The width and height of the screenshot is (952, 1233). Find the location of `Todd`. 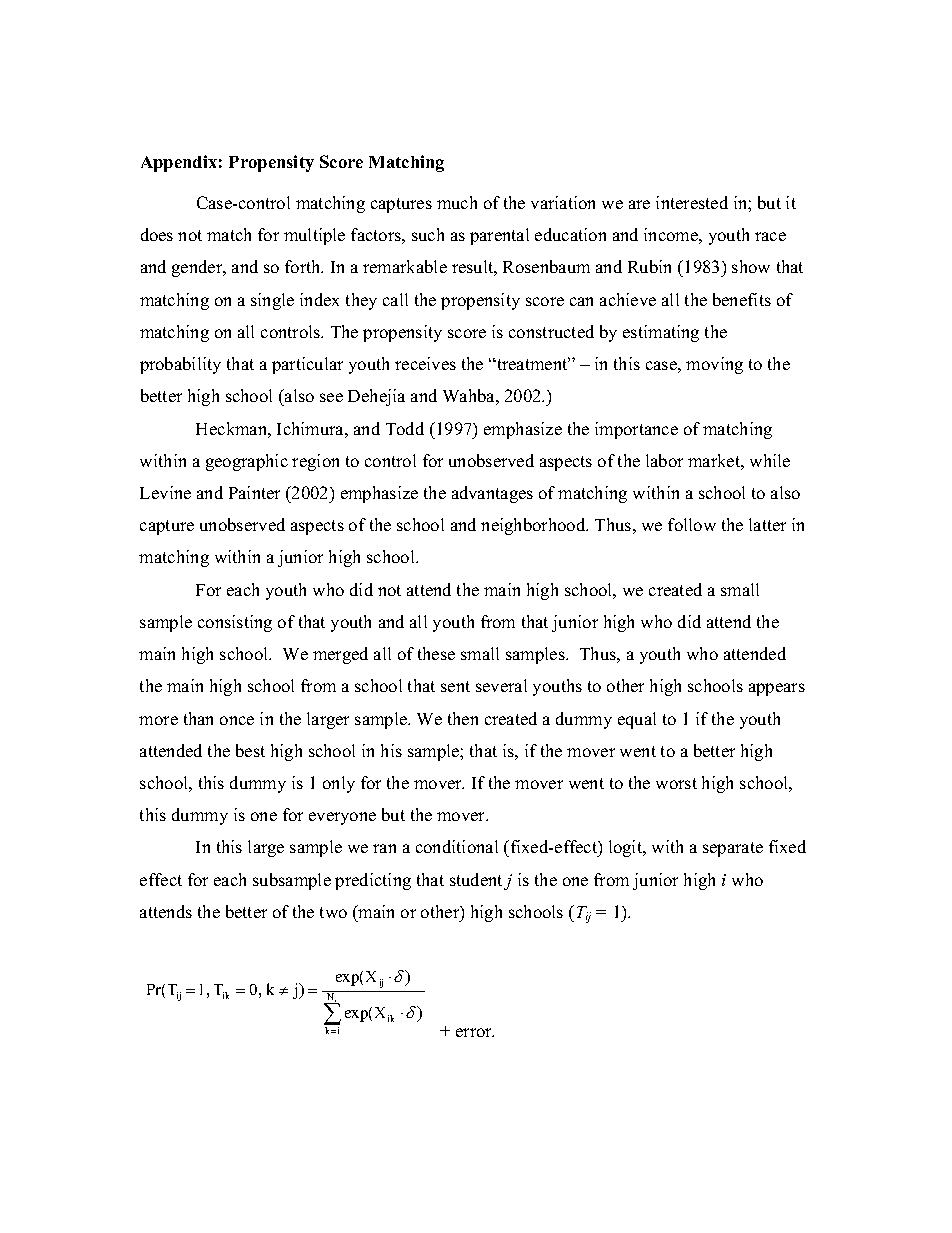

Todd is located at coordinates (405, 428).
